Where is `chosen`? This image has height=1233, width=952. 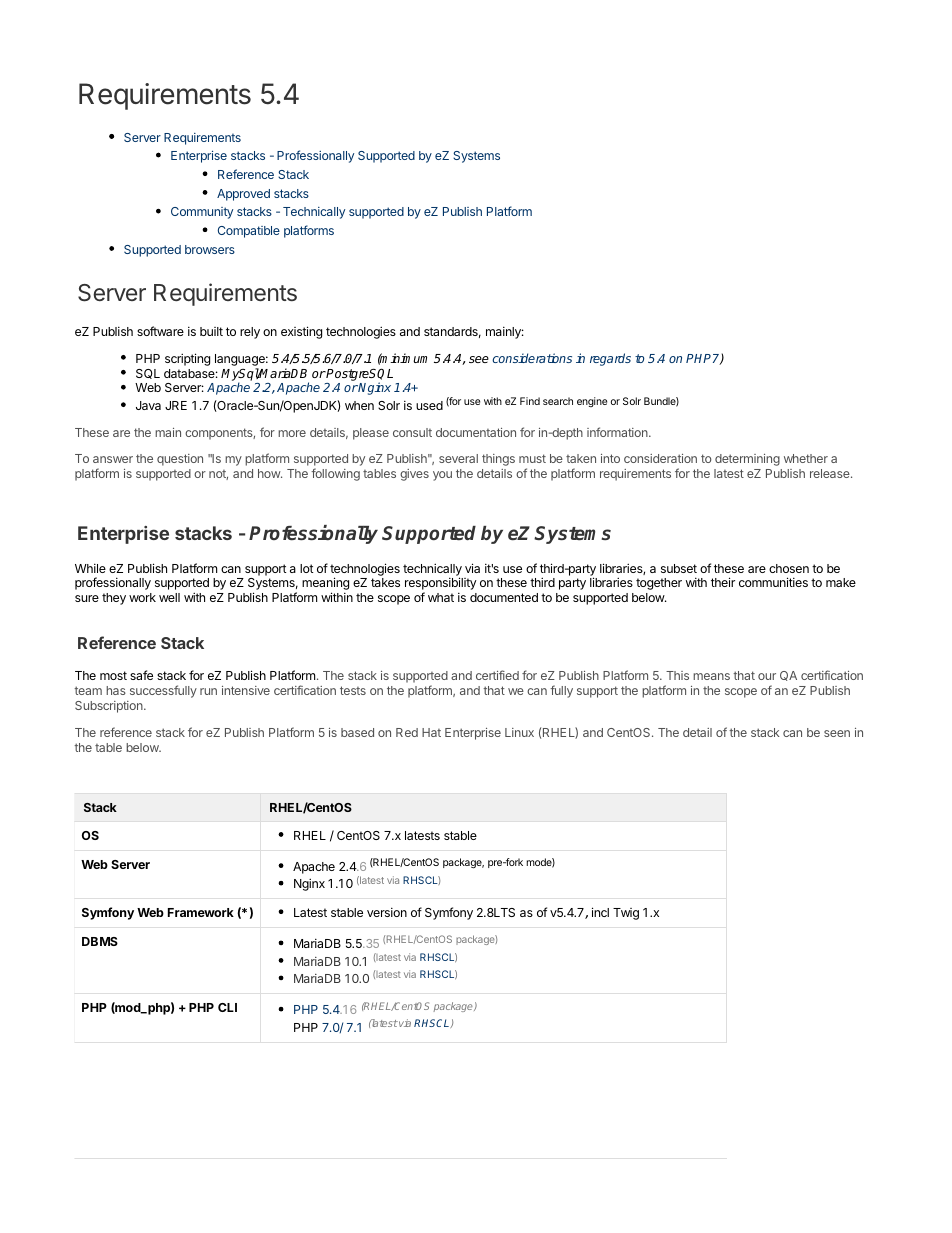
chosen is located at coordinates (789, 568).
